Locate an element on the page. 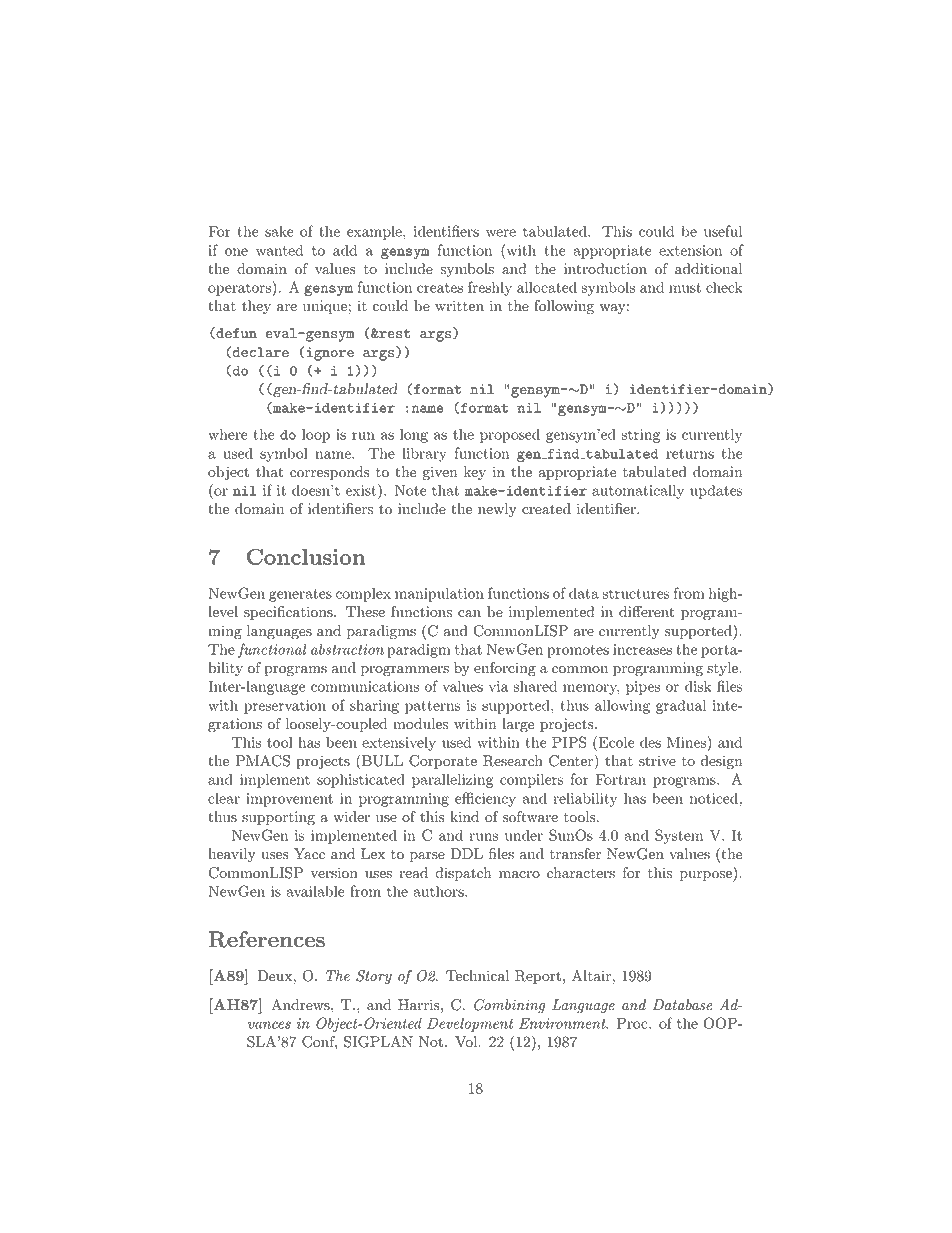  manipulation is located at coordinates (439, 594).
